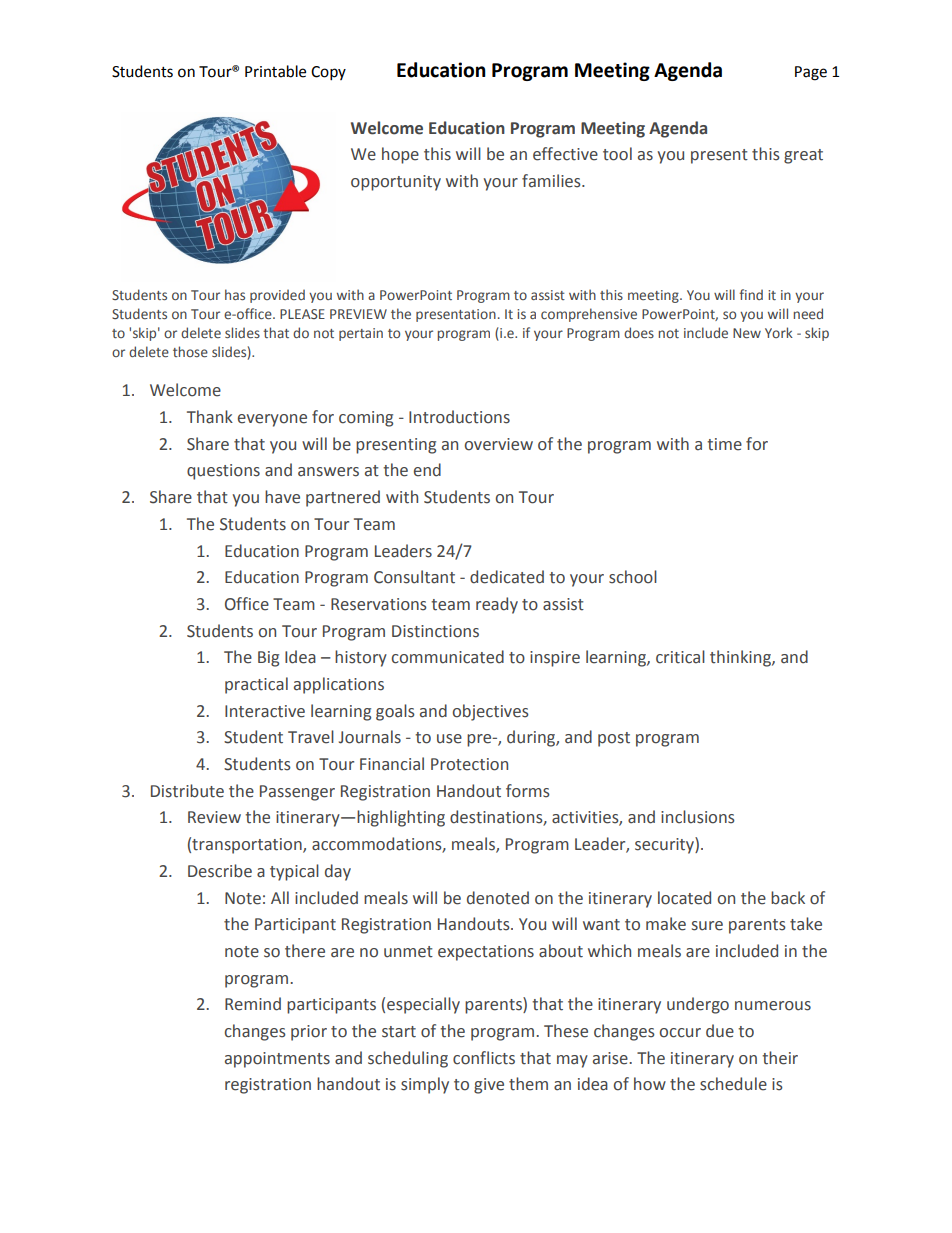 The height and width of the screenshot is (1233, 952). What do you see at coordinates (277, 1060) in the screenshot?
I see `appointments` at bounding box center [277, 1060].
